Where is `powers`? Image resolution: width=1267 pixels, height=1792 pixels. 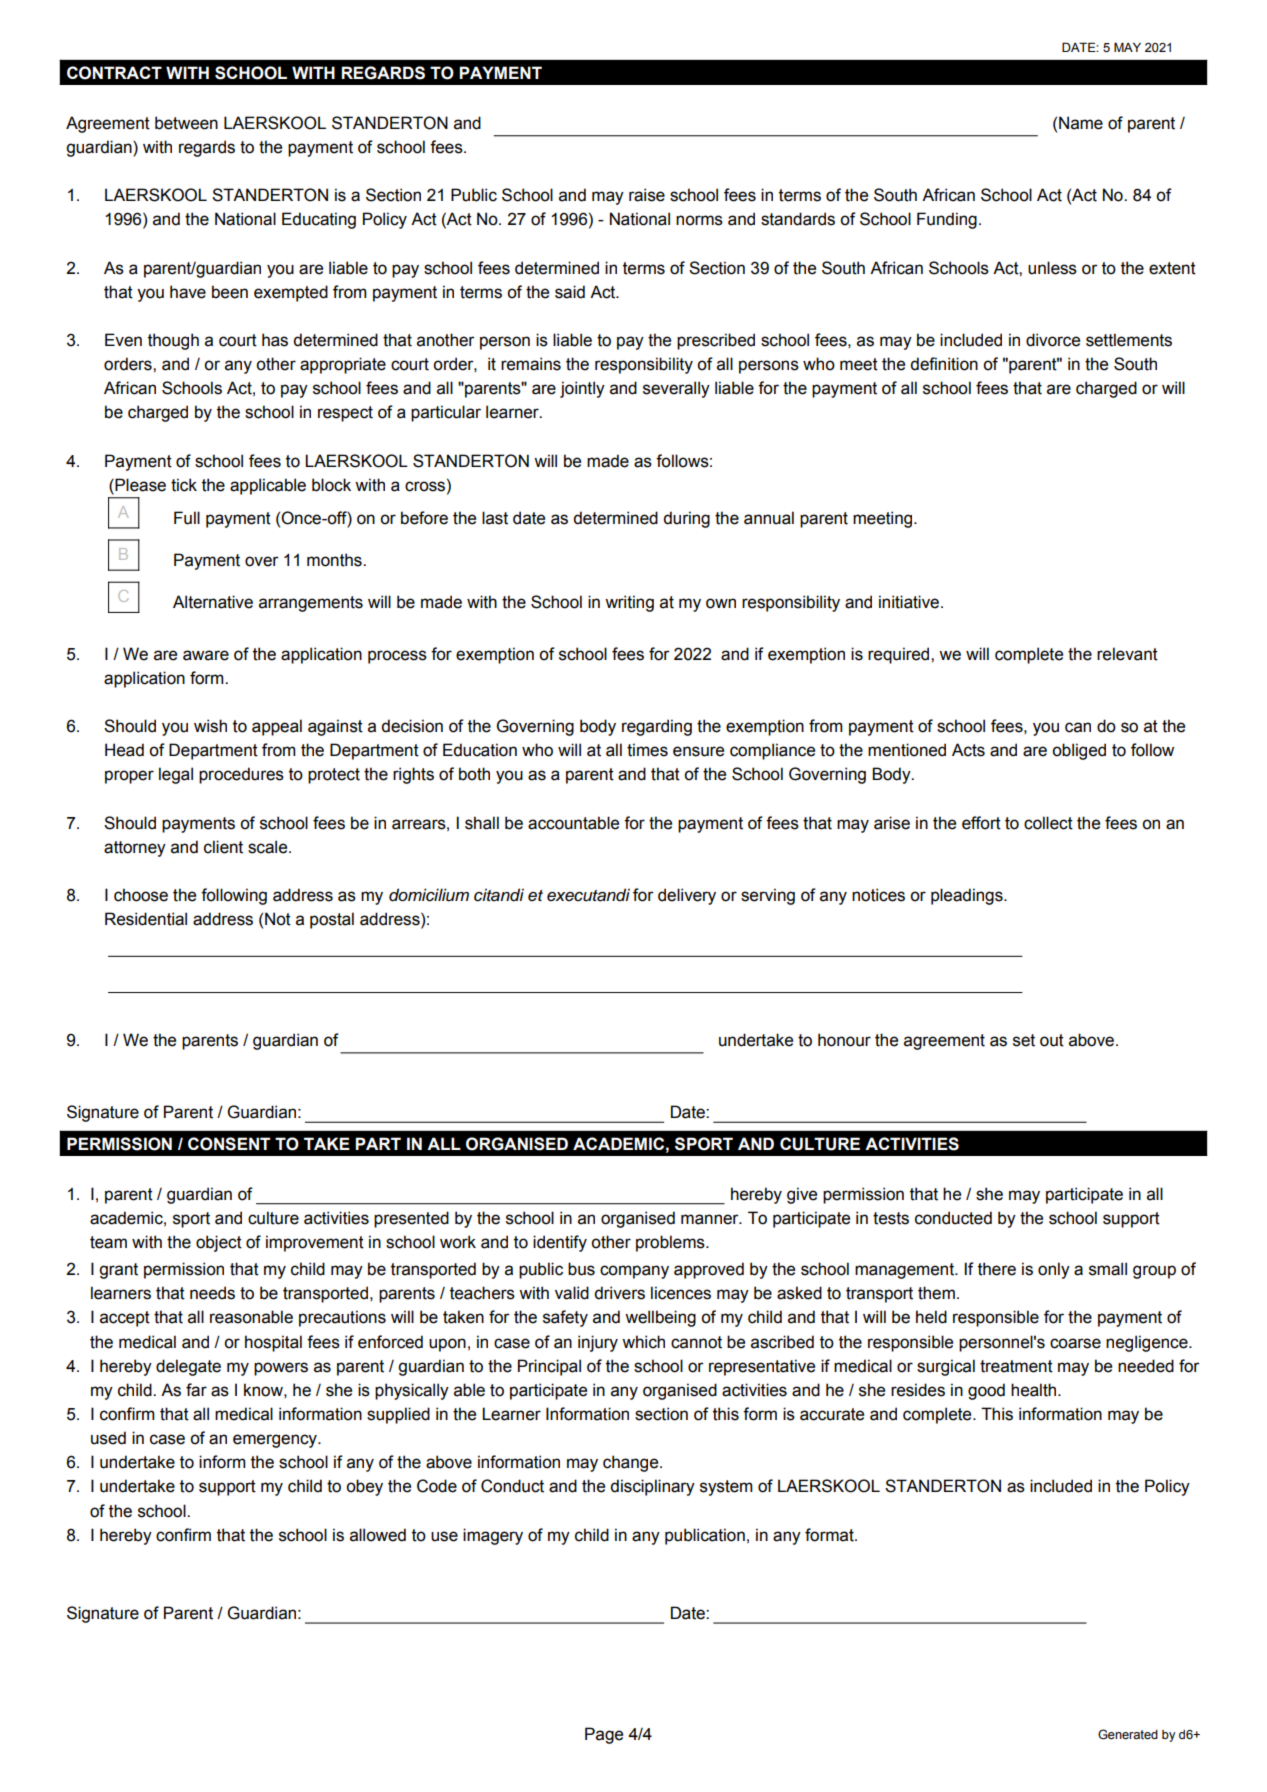
powers is located at coordinates (281, 1369).
